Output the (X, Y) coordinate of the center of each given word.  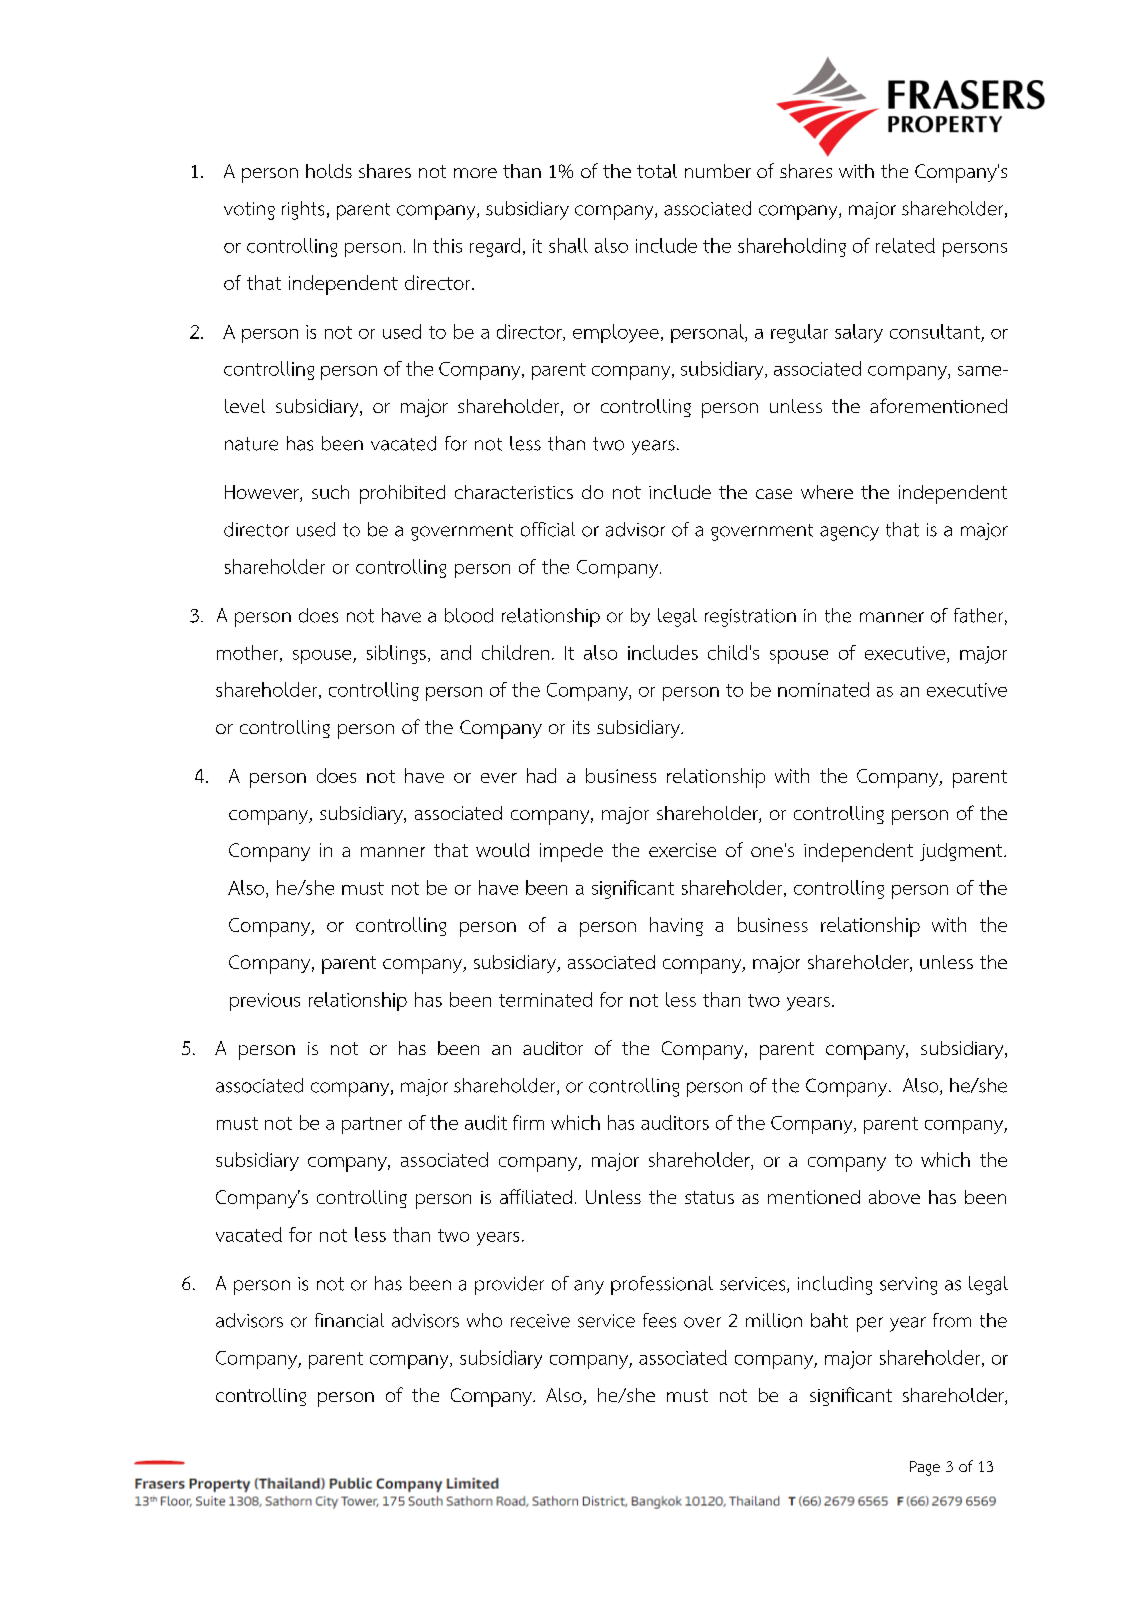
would (502, 850)
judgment (962, 852)
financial (349, 1320)
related (905, 245)
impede (571, 852)
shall (568, 245)
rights (303, 210)
